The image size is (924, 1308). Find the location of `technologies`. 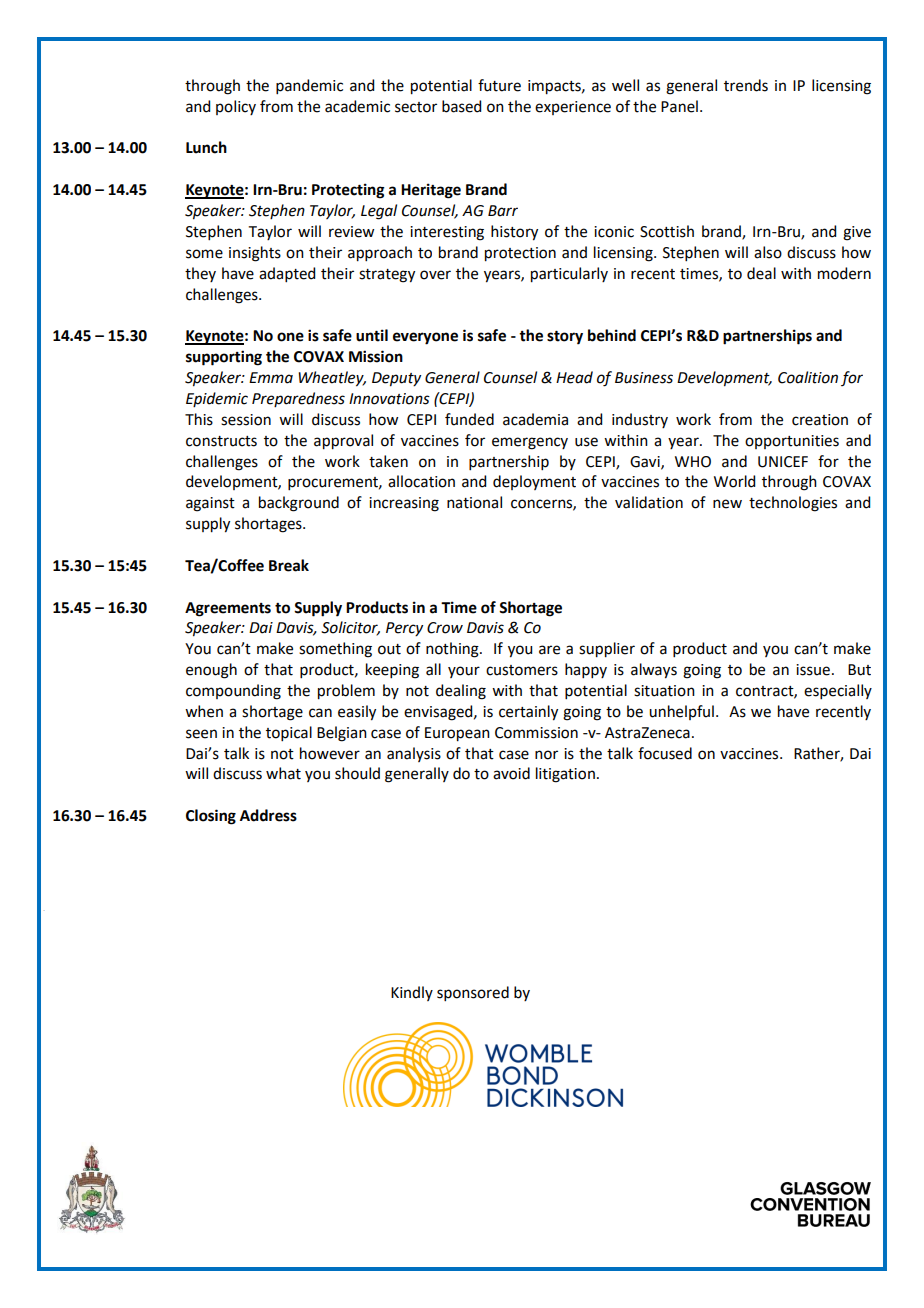

technologies is located at coordinates (793, 504).
